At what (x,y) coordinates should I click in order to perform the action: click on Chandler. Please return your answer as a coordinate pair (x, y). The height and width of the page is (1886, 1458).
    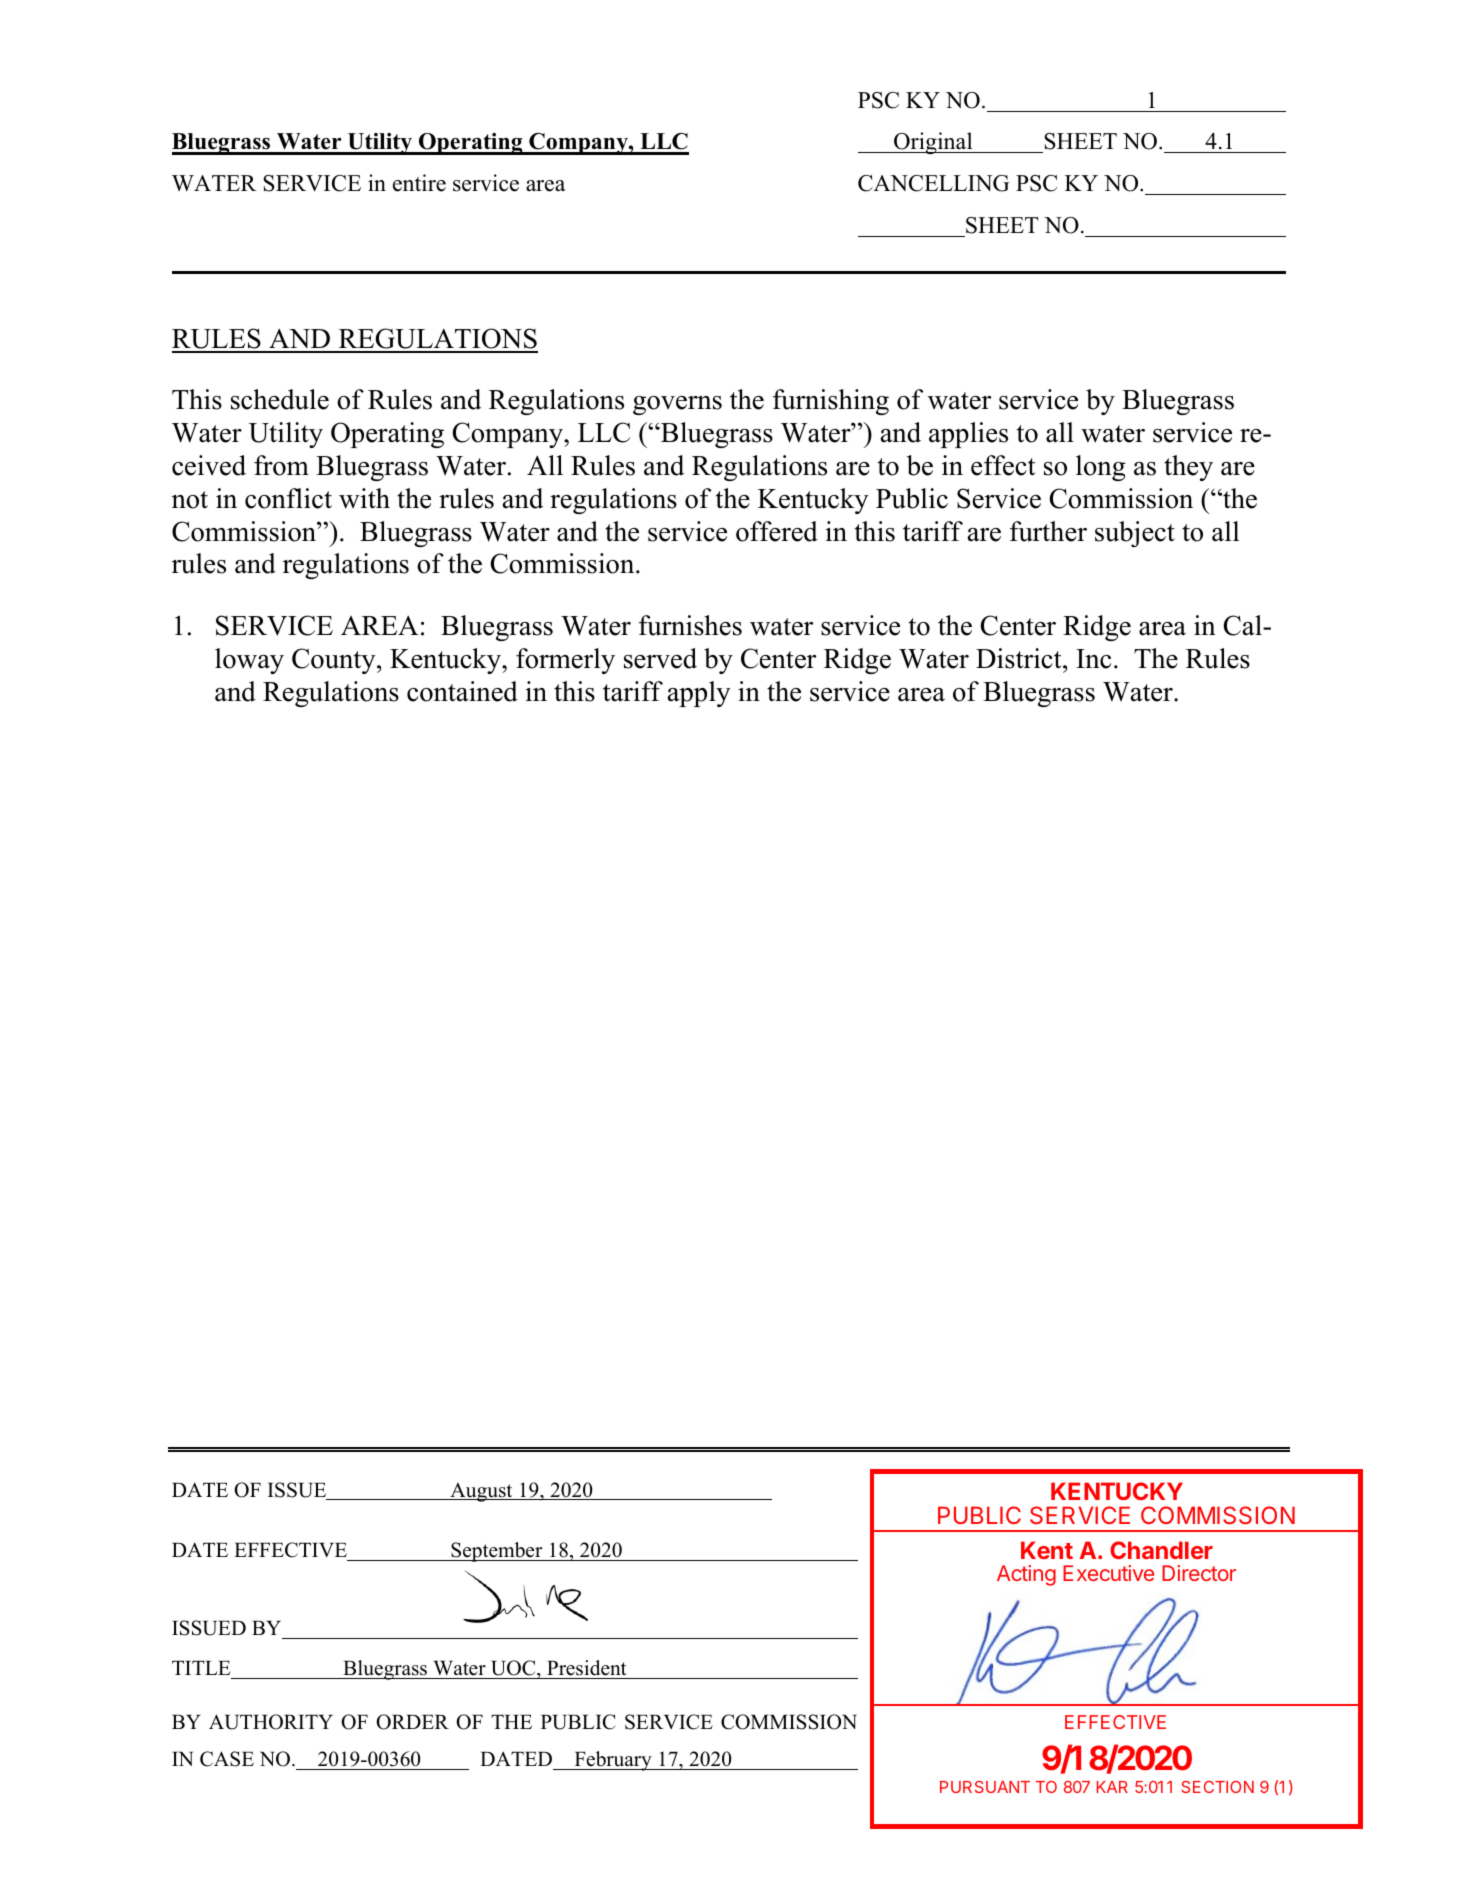
    Looking at the image, I should click on (1161, 1550).
